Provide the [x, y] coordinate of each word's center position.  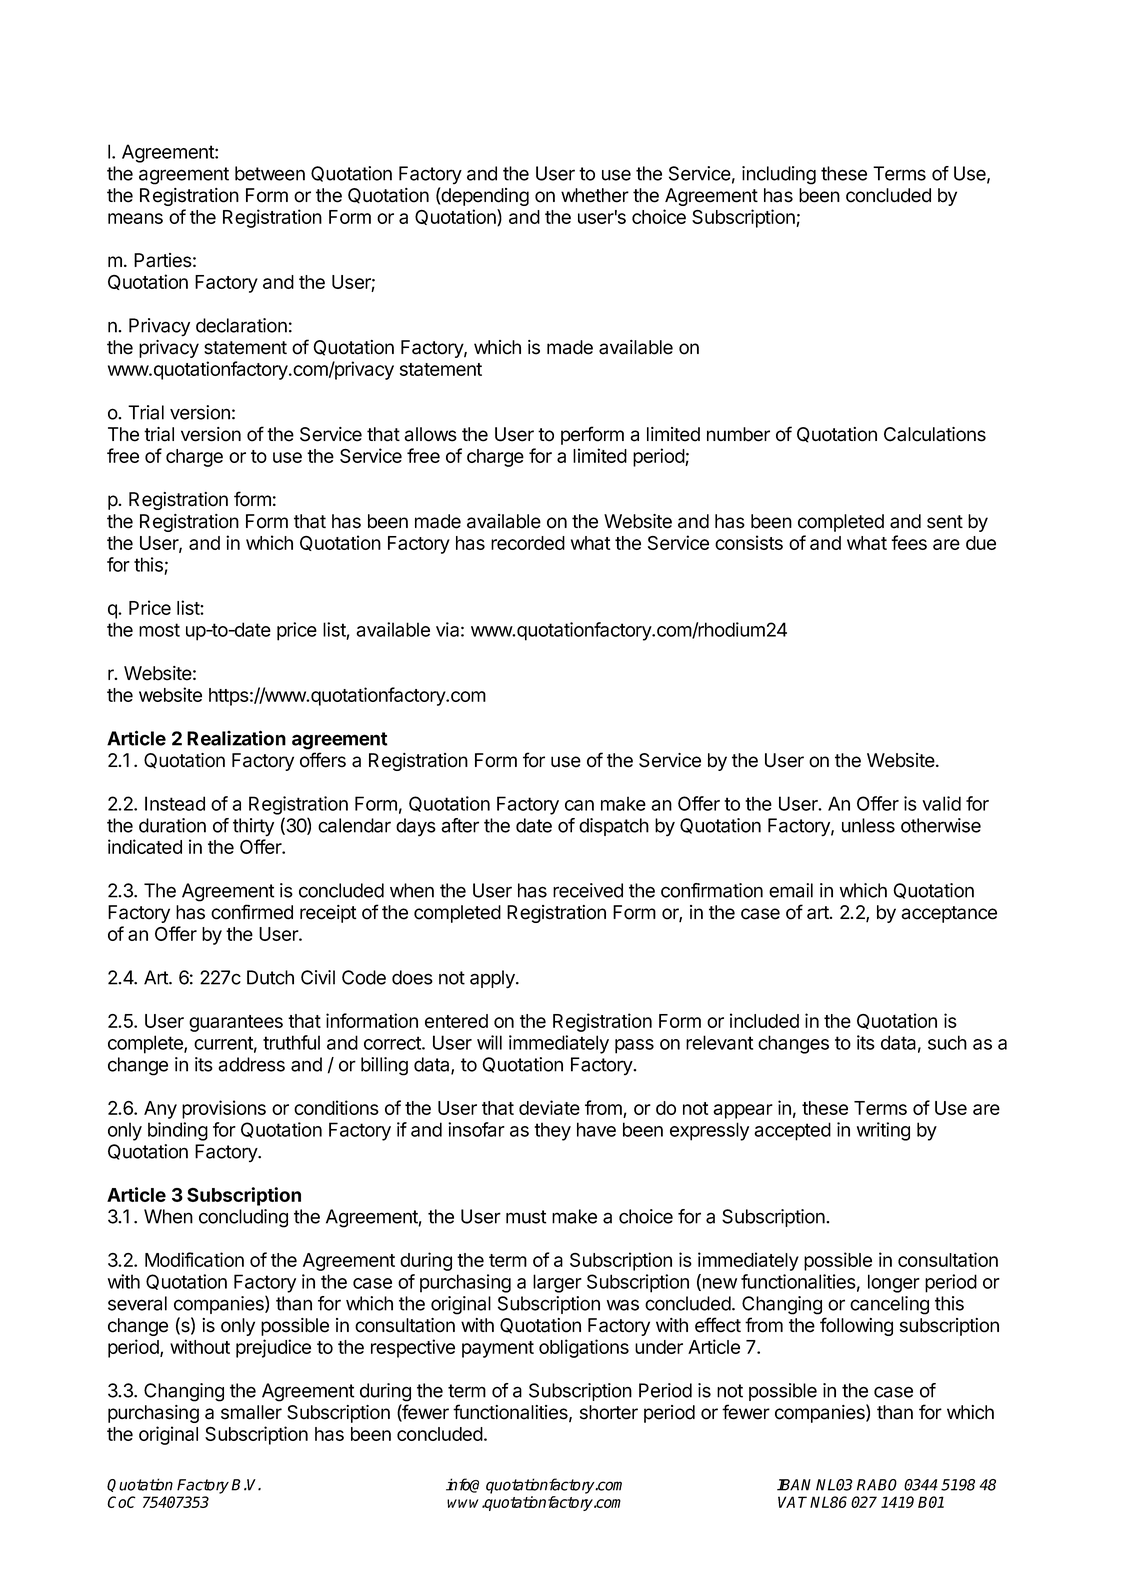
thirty [253, 827]
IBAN [794, 1485]
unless [868, 825]
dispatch [614, 827]
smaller [251, 1412]
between [270, 173]
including [779, 175]
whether [595, 195]
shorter [609, 1412]
